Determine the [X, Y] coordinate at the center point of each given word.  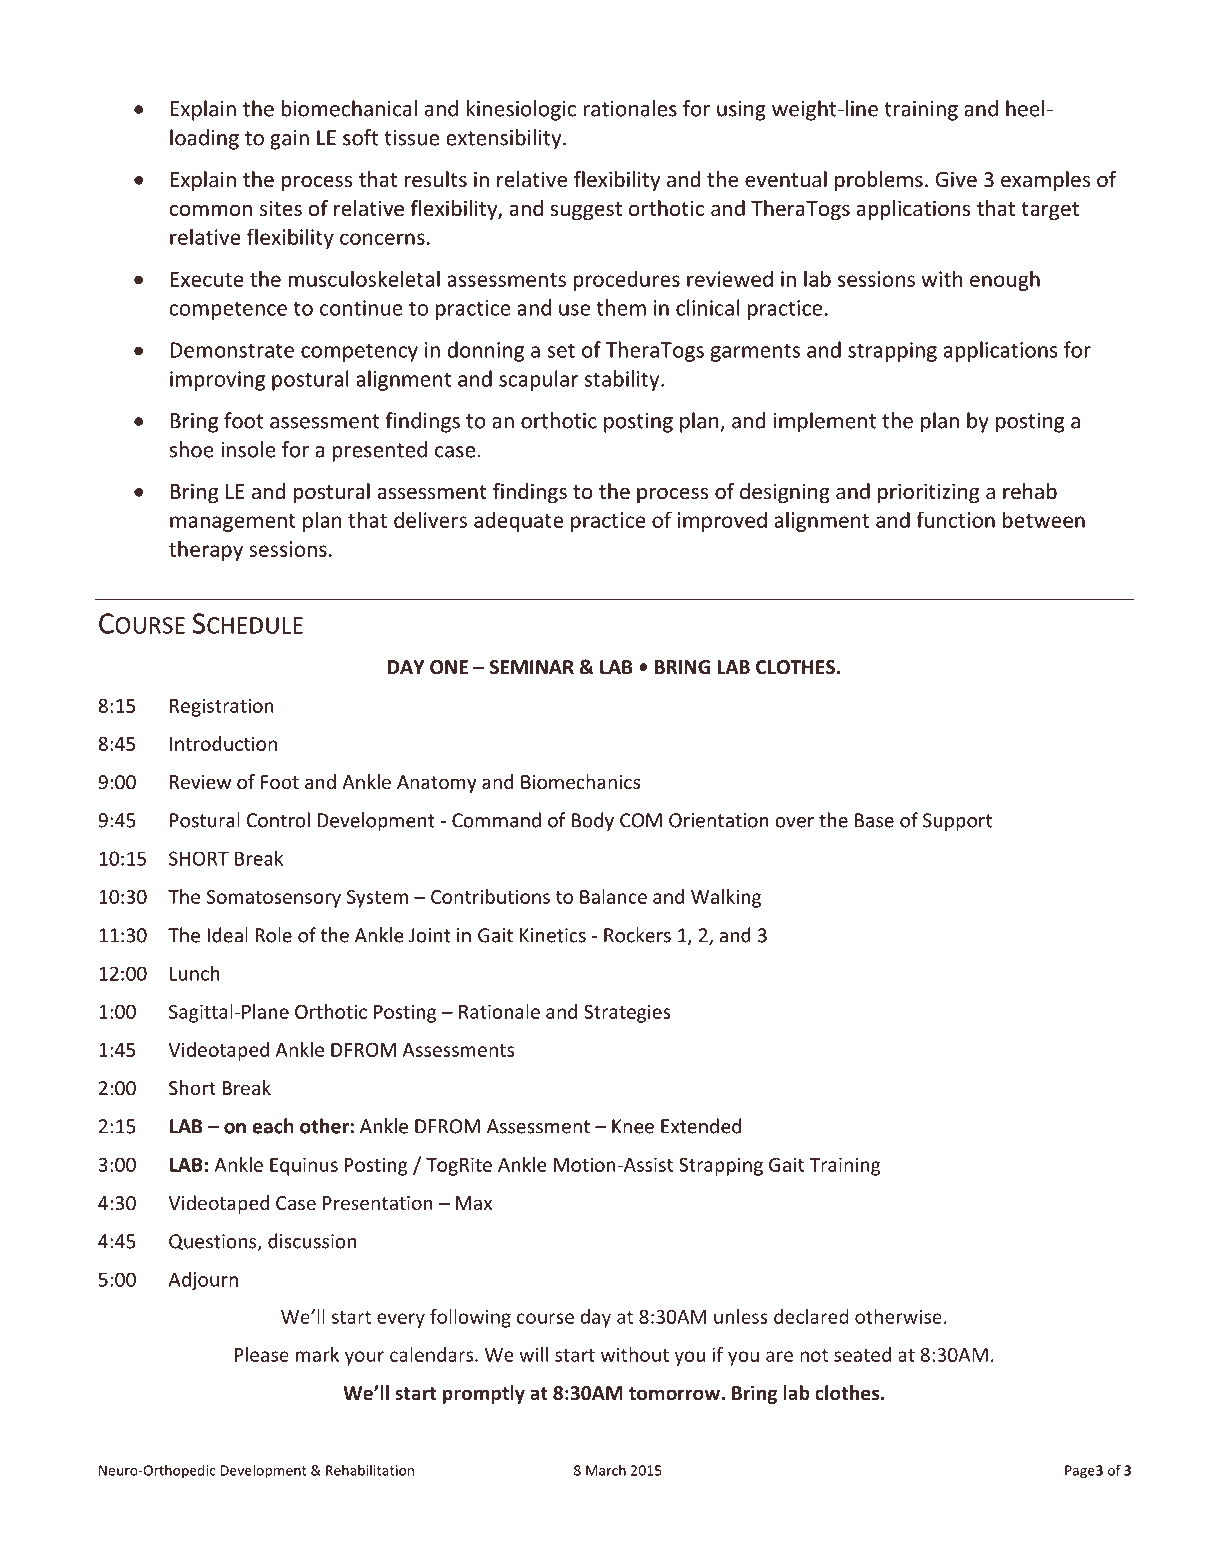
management [233, 523]
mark [317, 1354]
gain [289, 140]
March [606, 1470]
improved [722, 521]
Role [274, 935]
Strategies [627, 1013]
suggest [586, 211]
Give [956, 179]
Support [957, 822]
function [955, 519]
